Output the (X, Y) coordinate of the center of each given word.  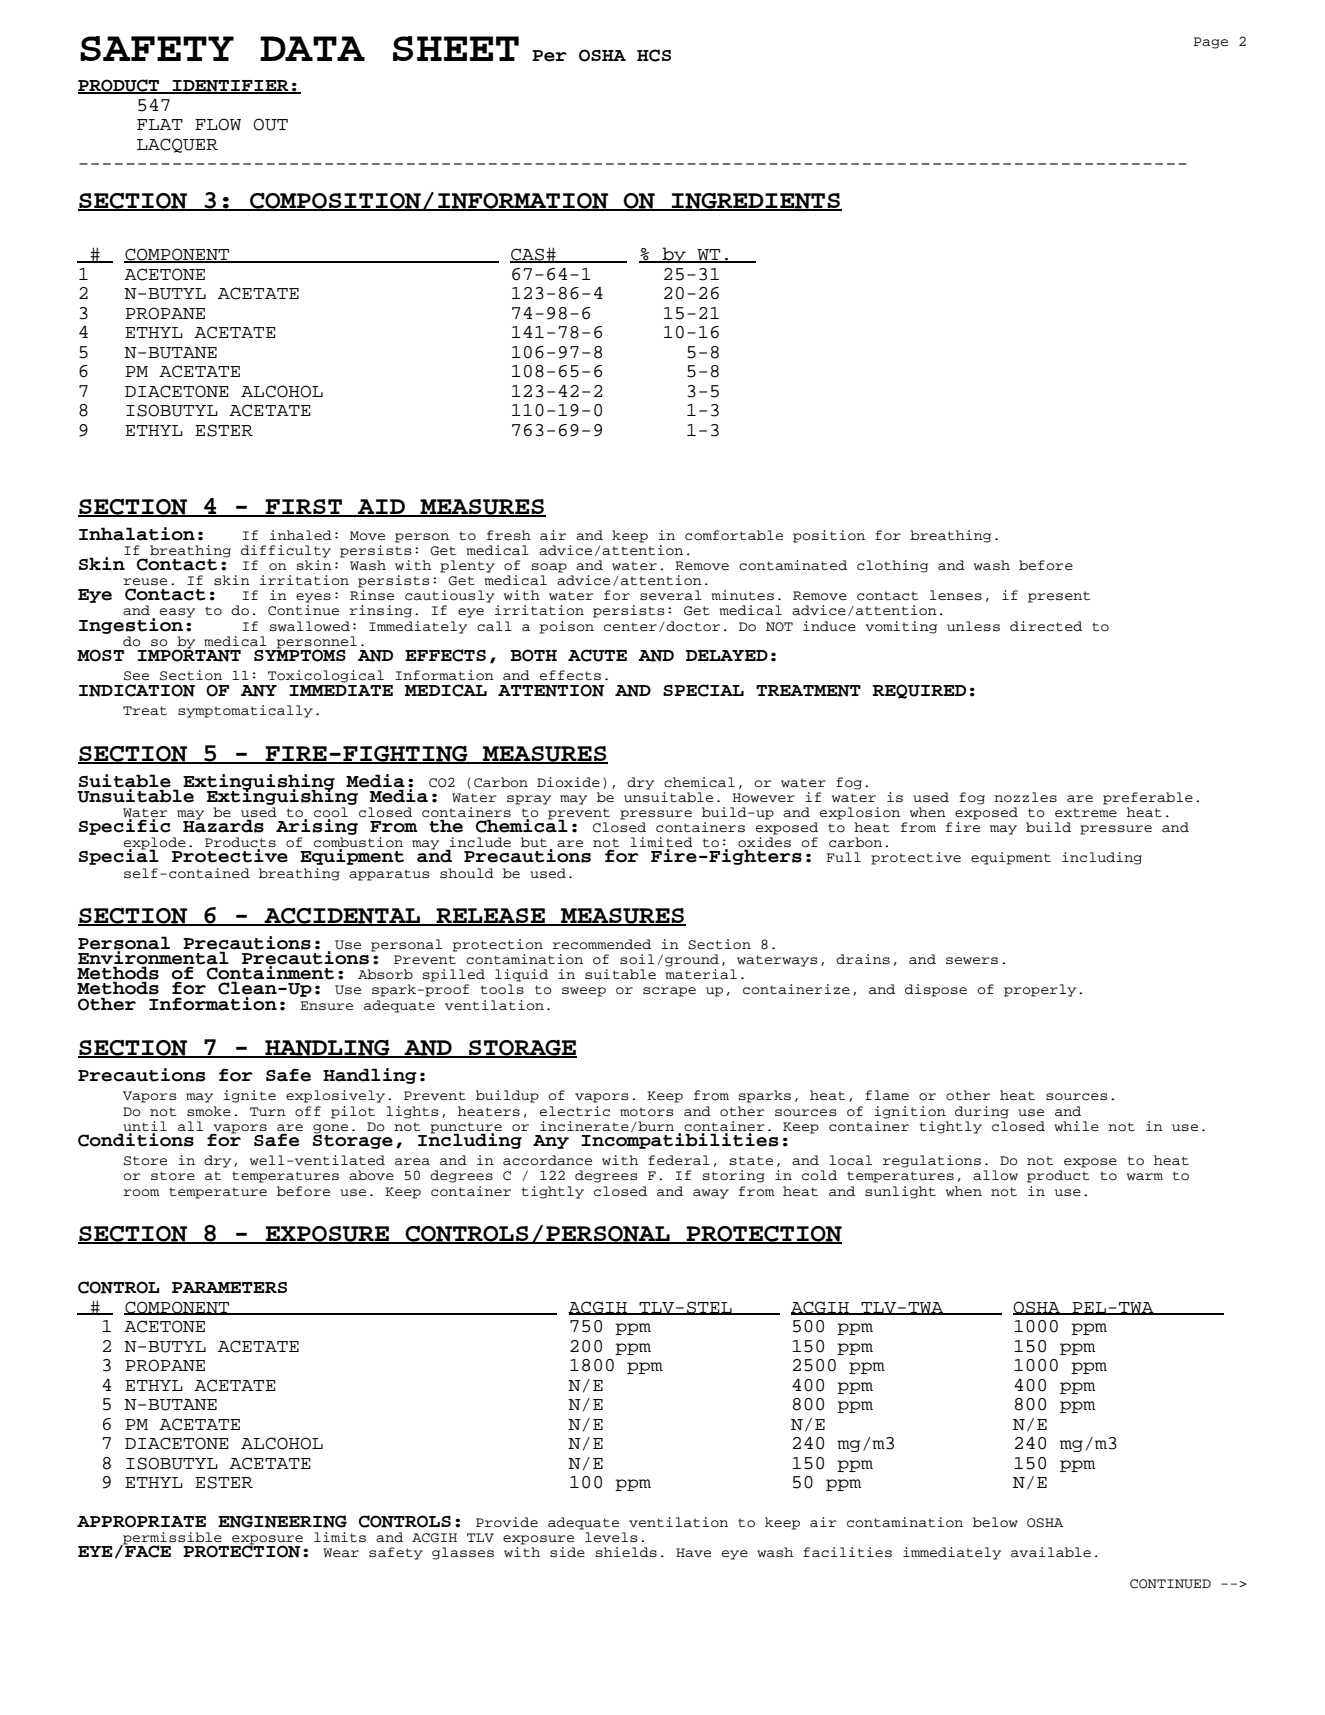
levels (611, 1537)
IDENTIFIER (231, 87)
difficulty (286, 551)
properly (1040, 990)
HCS (654, 55)
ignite (249, 1096)
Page (1211, 43)
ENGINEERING (282, 1521)
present (1059, 597)
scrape (669, 992)
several (671, 595)
